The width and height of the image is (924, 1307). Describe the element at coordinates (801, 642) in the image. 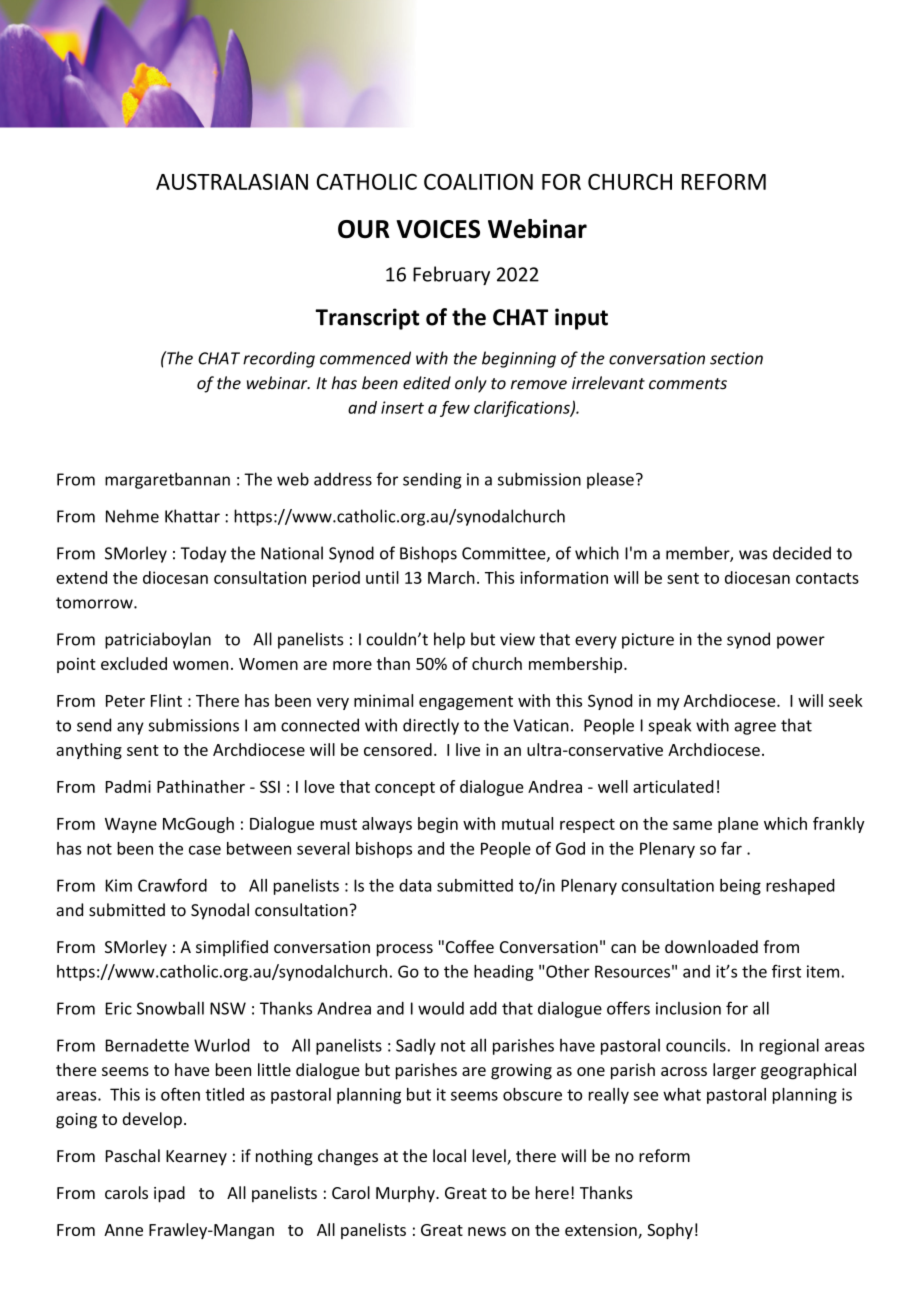

I see `power` at that location.
